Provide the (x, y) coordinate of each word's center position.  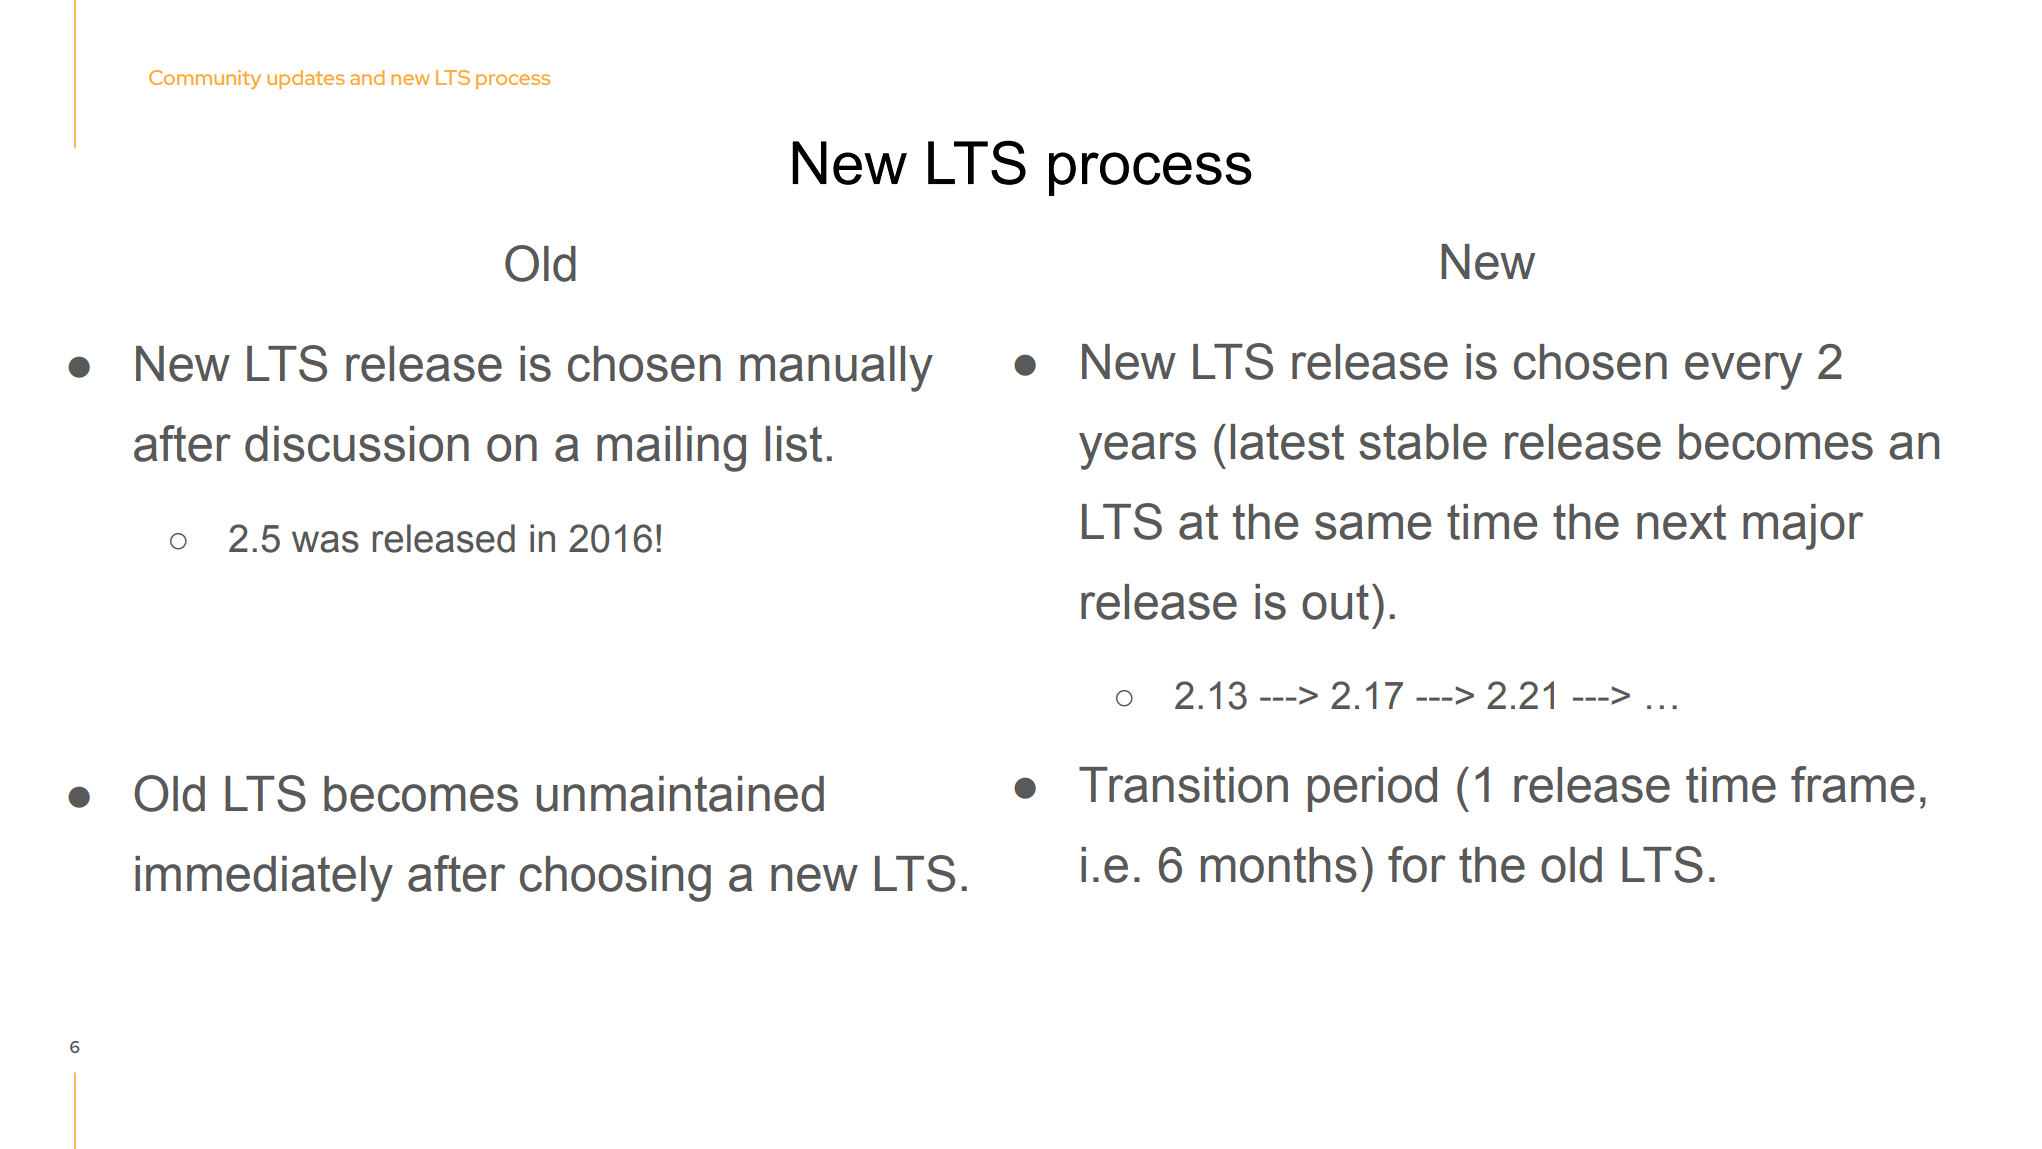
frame (1852, 784)
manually (836, 369)
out (1335, 602)
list (794, 444)
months (1279, 865)
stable (1423, 442)
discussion (357, 444)
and (367, 77)
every (1743, 371)
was (325, 542)
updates (306, 79)
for (1417, 864)
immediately (264, 879)
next (1681, 522)
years (1137, 451)
